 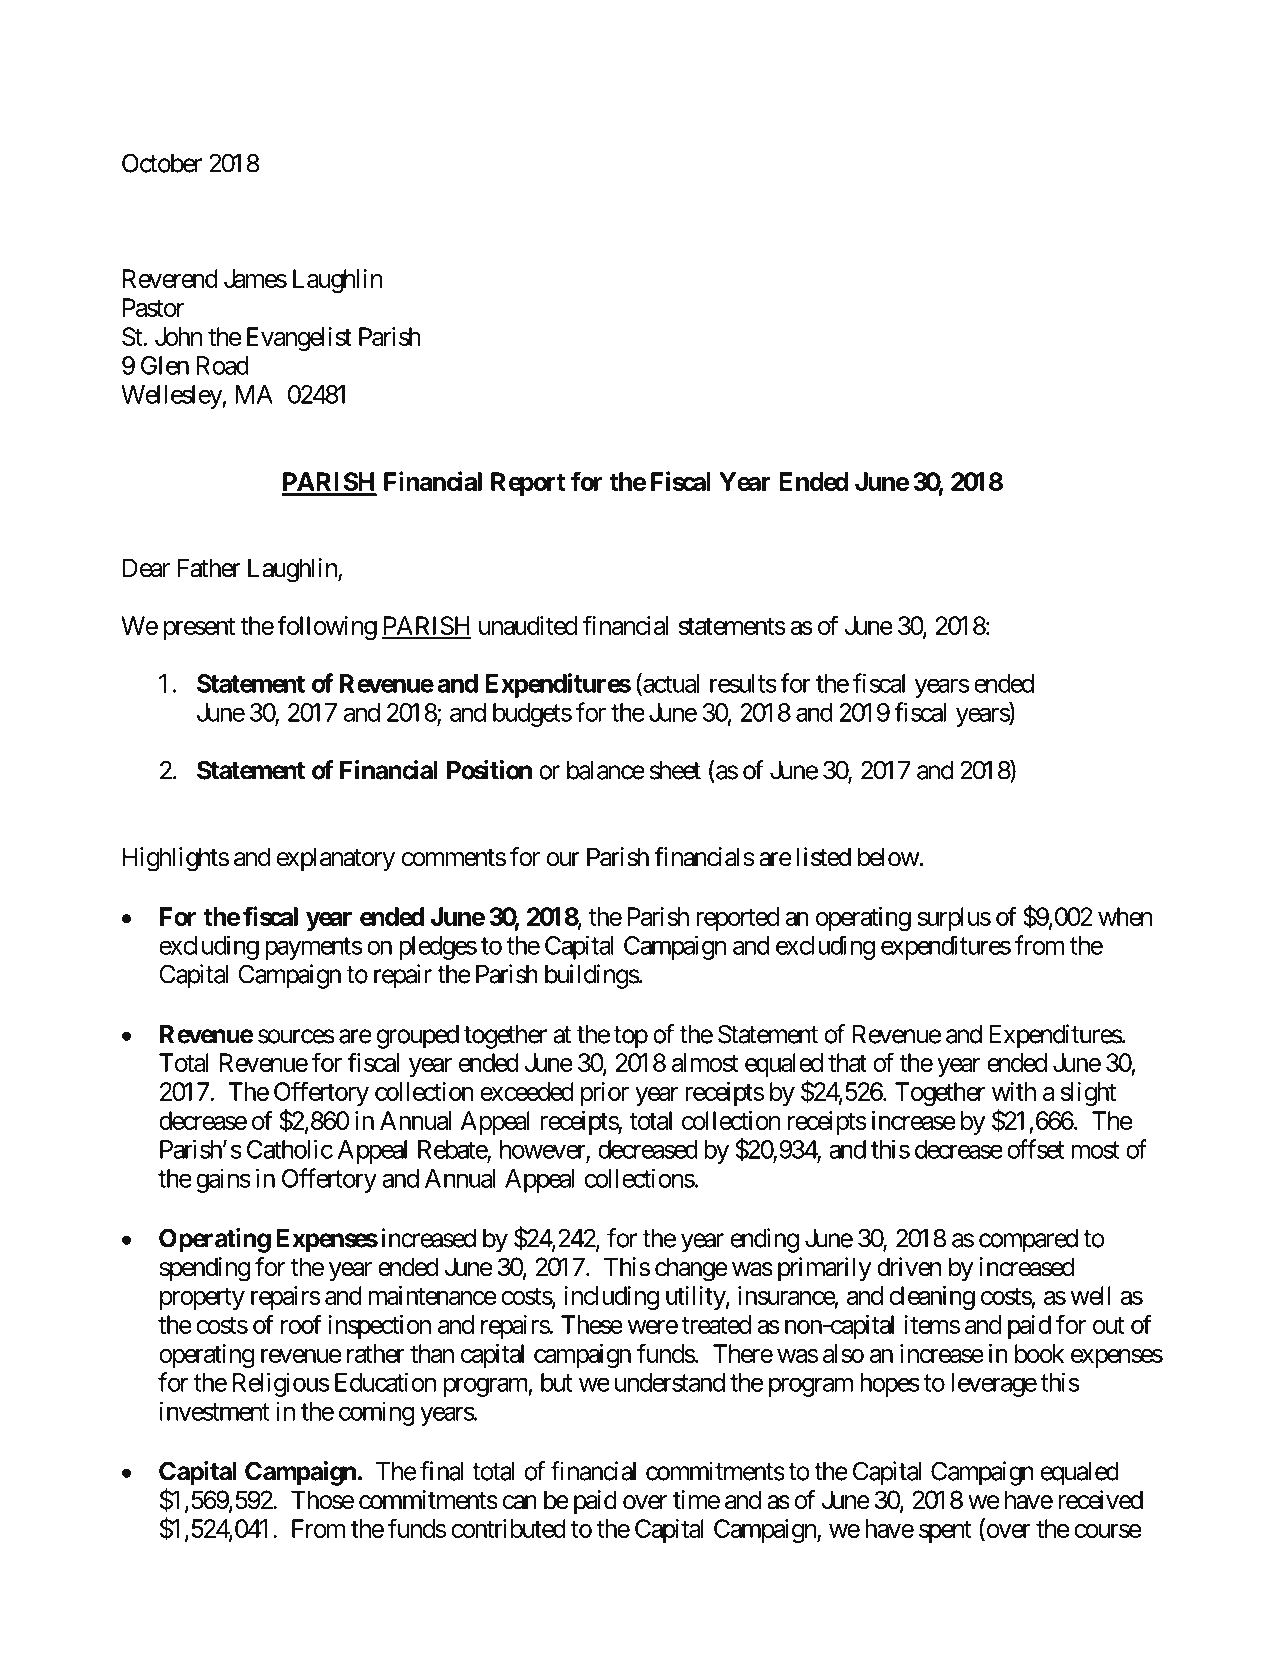 What do you see at coordinates (202, 1299) in the document?
I see `property` at bounding box center [202, 1299].
